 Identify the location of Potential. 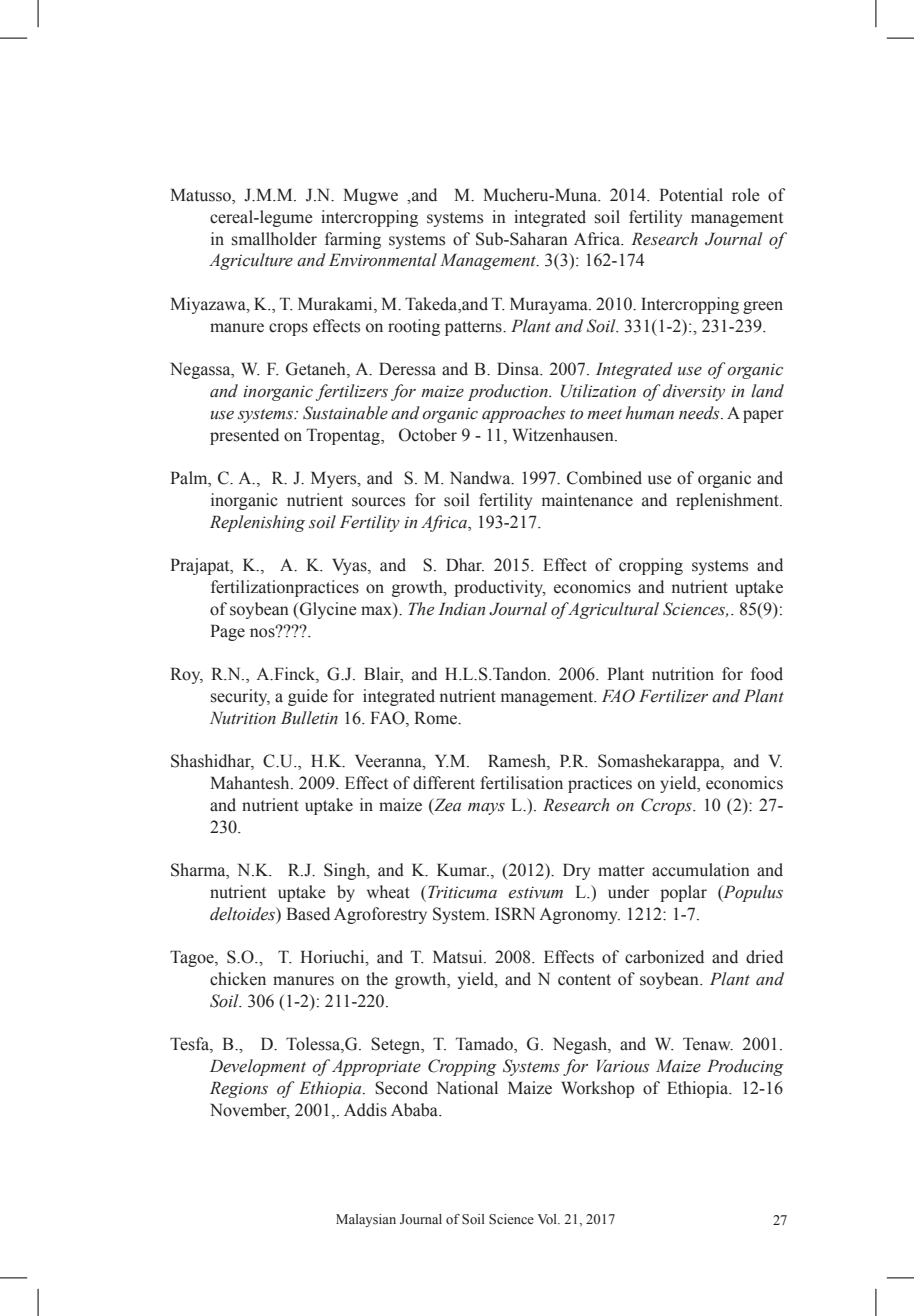
(691, 195).
